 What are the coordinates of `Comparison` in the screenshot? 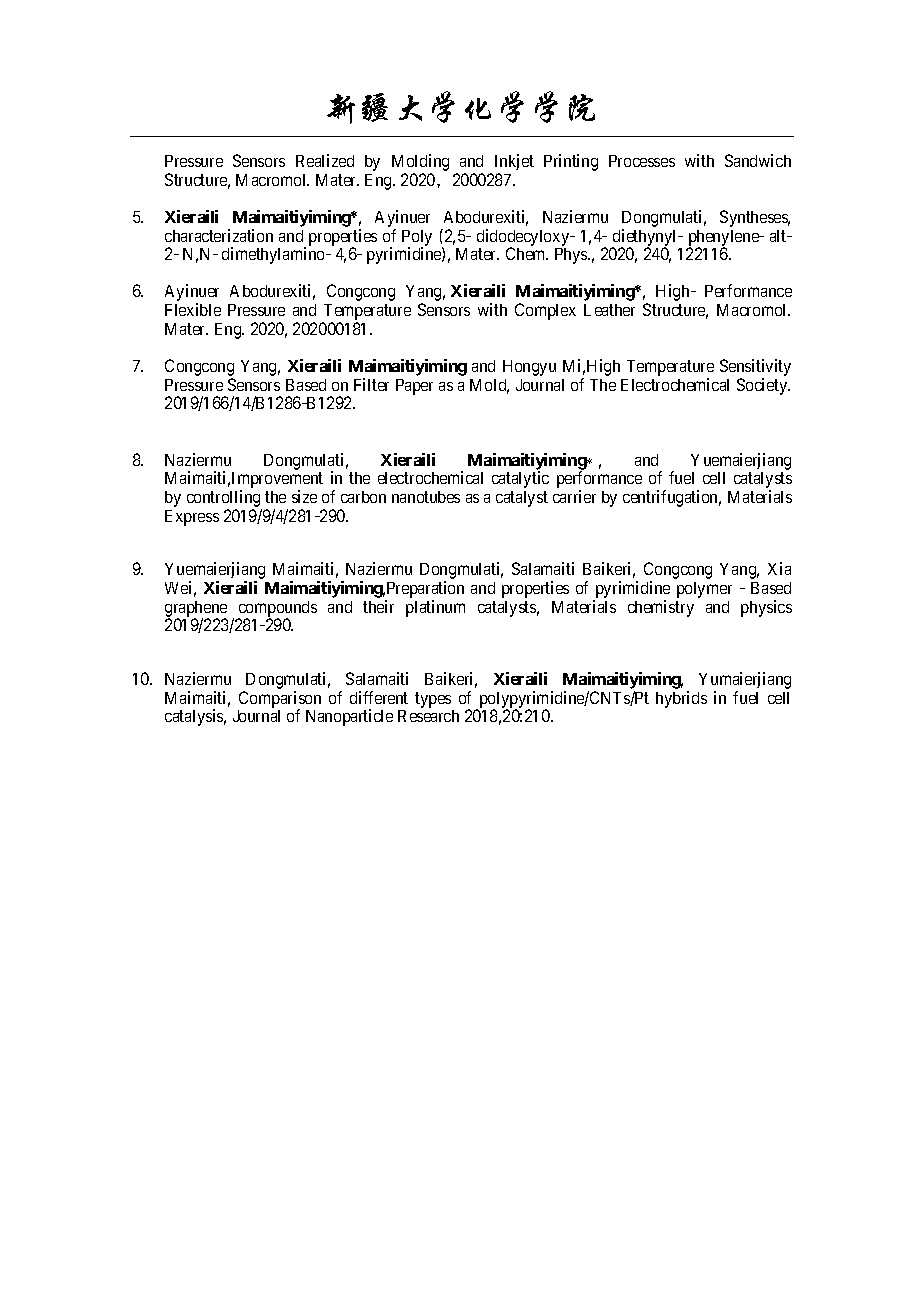 It's located at (280, 700).
